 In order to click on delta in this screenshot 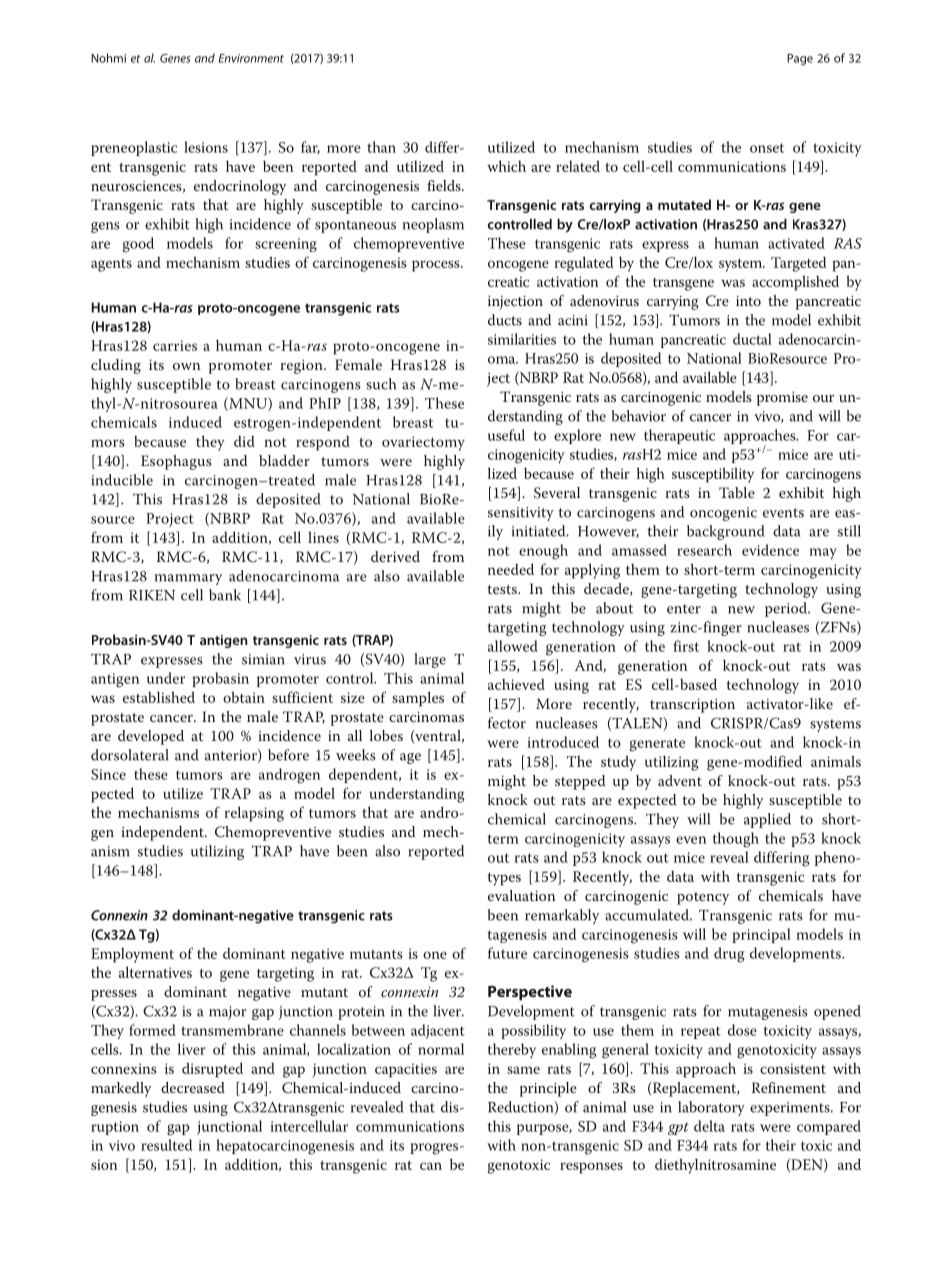, I will do `click(709, 1126)`.
